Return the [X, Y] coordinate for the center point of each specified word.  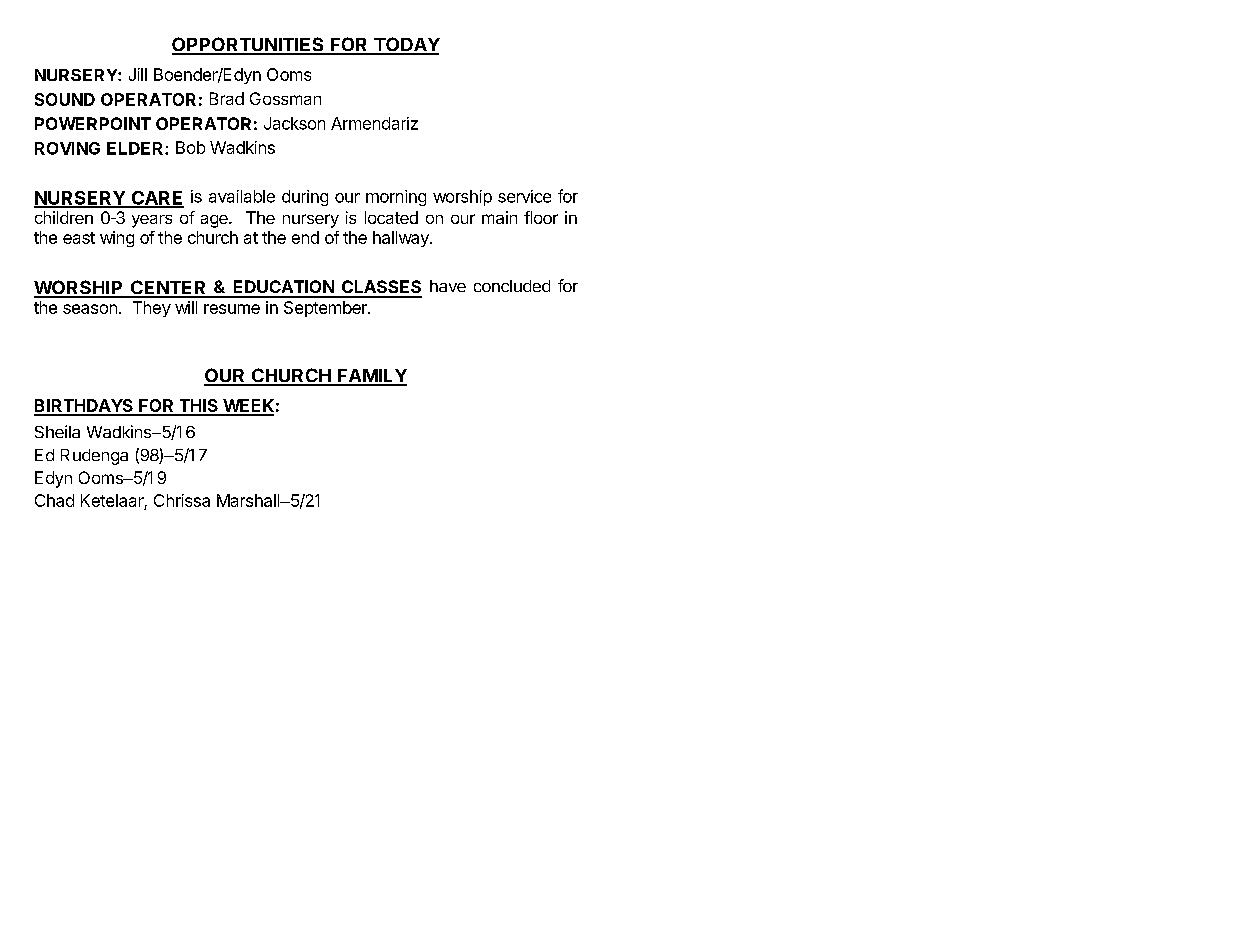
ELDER [136, 148]
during [305, 198]
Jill [138, 74]
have [448, 286]
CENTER [168, 288]
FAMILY [371, 377]
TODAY [406, 45]
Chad [54, 500]
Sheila [57, 431]
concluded [512, 286]
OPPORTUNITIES [249, 45]
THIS [198, 407]
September [326, 309]
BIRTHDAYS [84, 407]
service [524, 196]
